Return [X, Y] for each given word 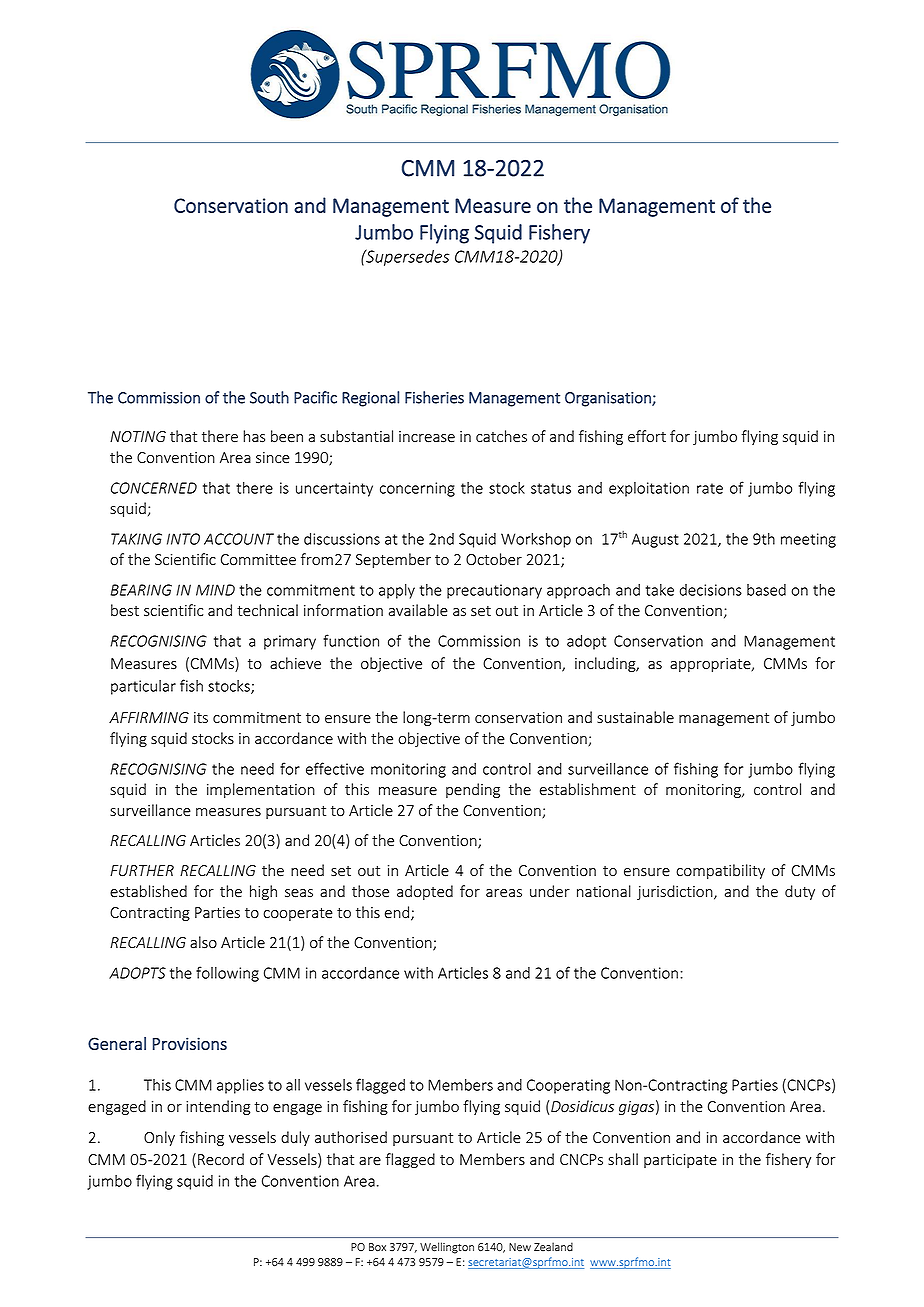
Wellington [447, 1248]
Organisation [609, 399]
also [203, 942]
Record [221, 1159]
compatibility [720, 871]
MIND [215, 590]
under [550, 891]
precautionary [494, 591]
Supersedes [407, 257]
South [269, 397]
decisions [711, 590]
